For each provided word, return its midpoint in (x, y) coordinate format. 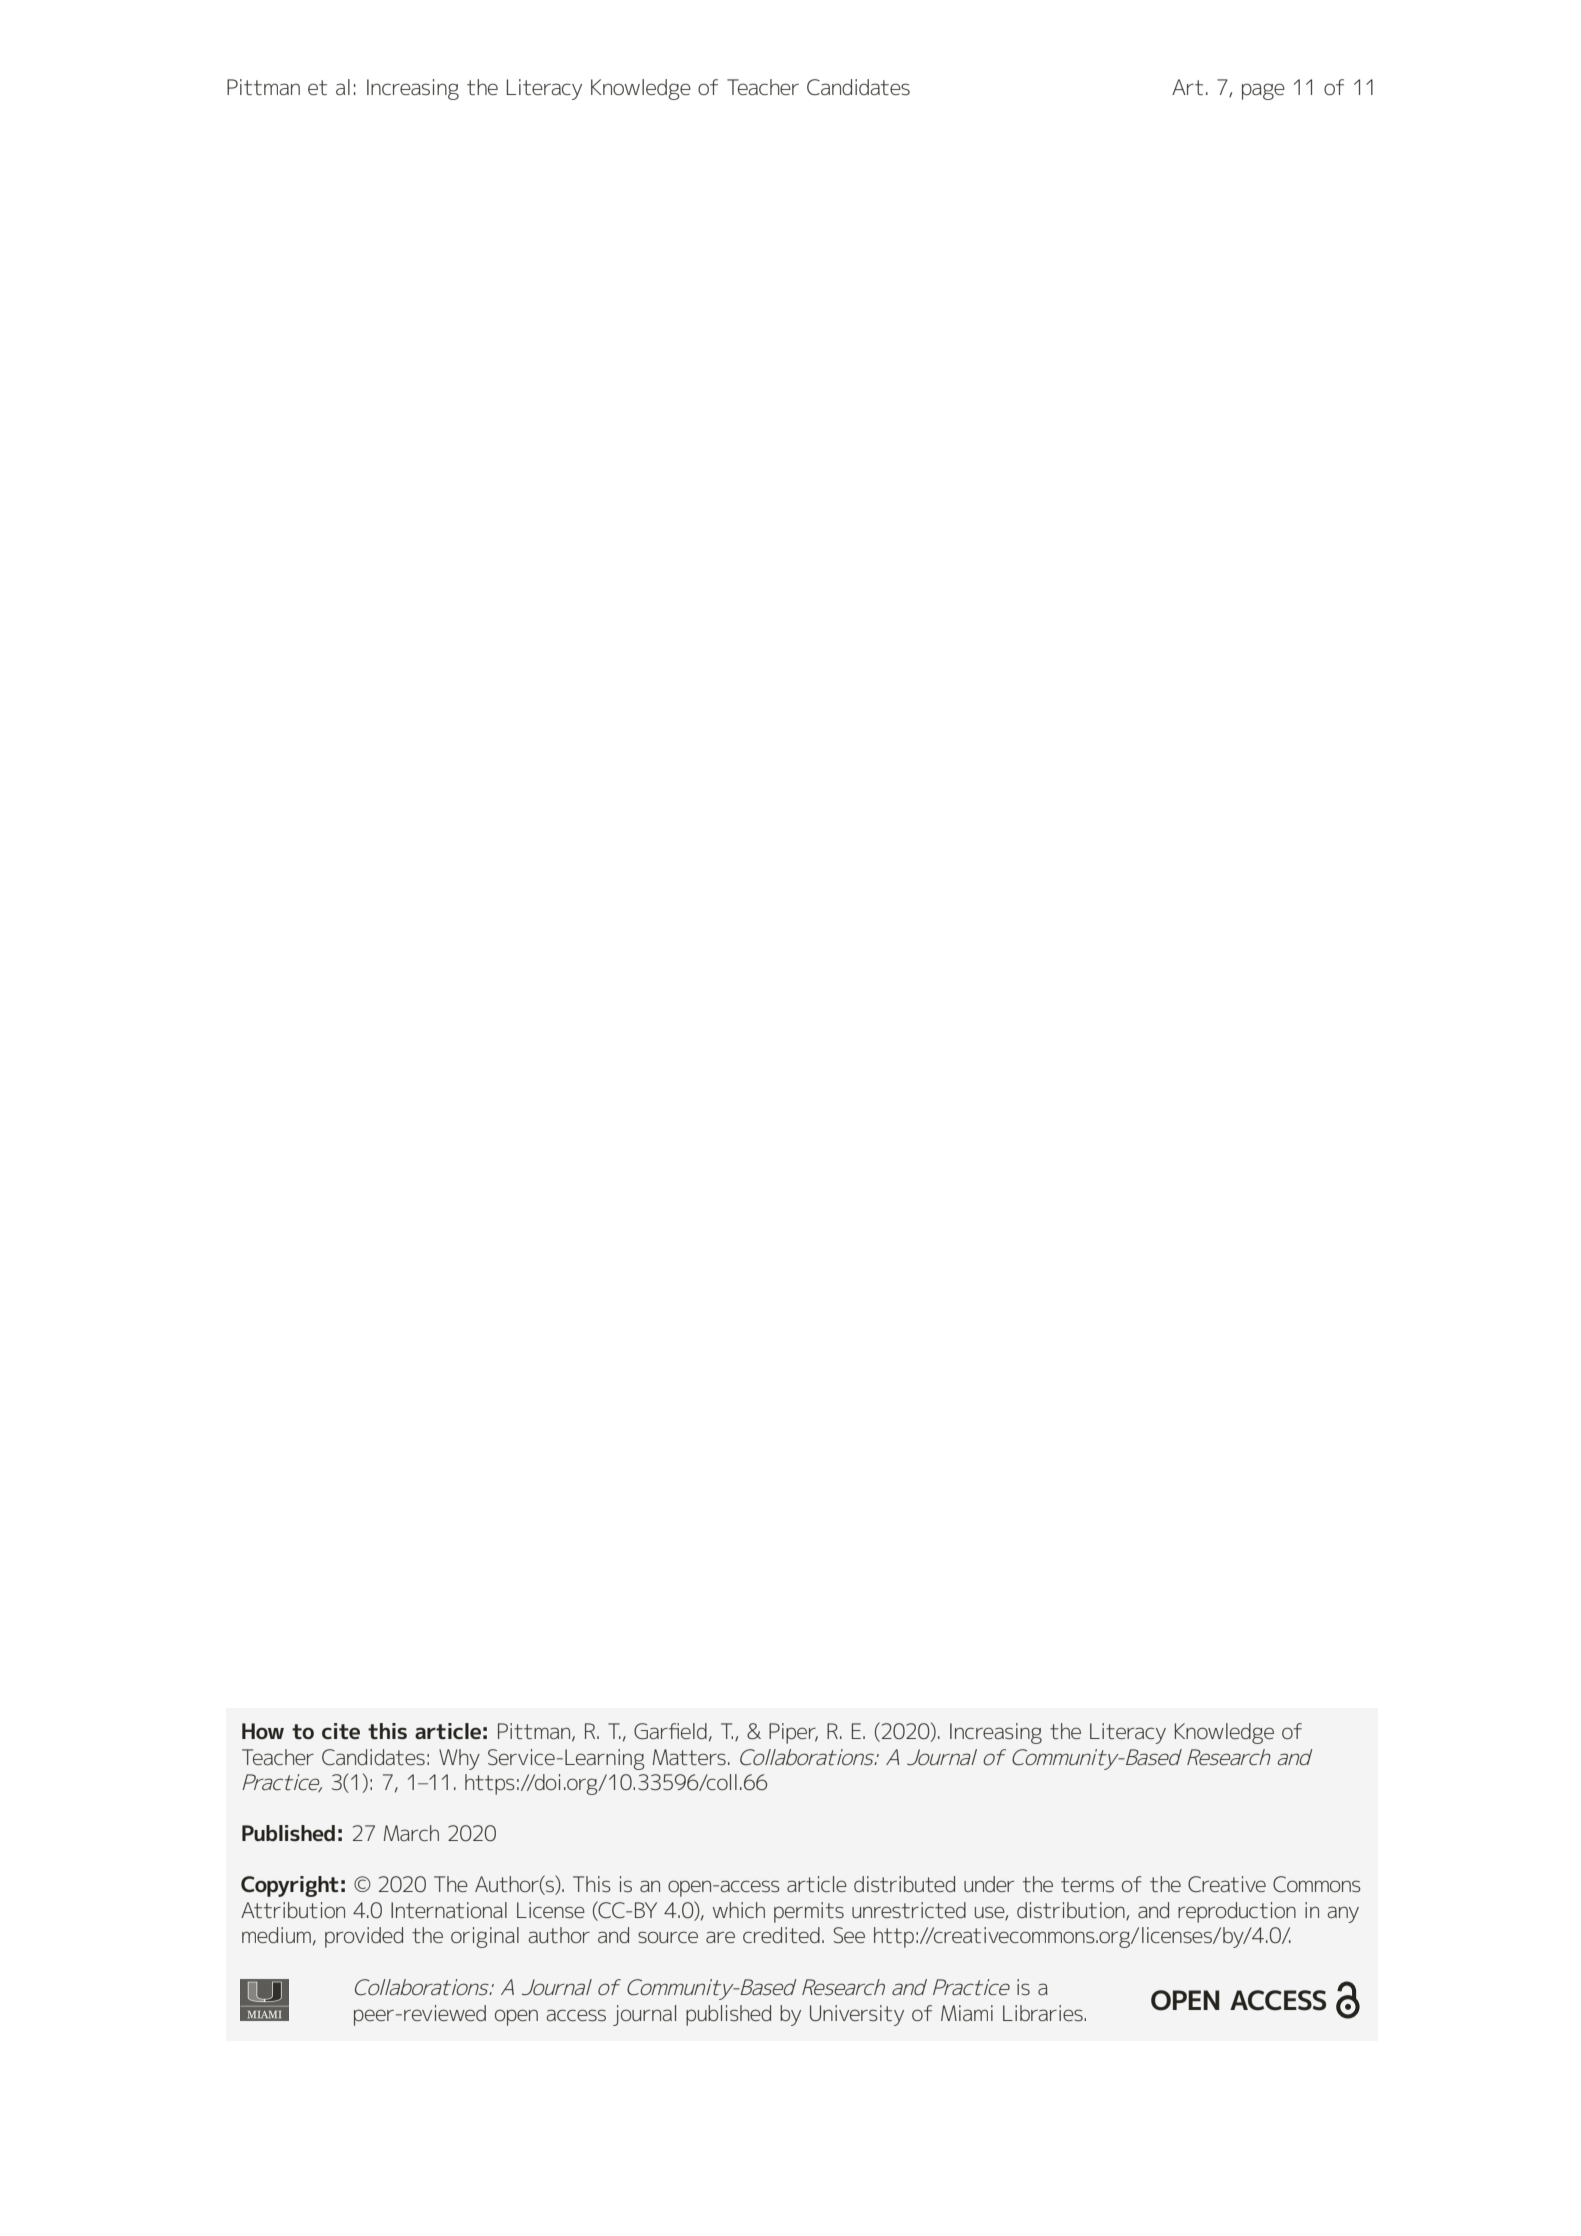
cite (341, 1731)
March (411, 1833)
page (1263, 91)
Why (459, 1759)
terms (1087, 1884)
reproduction (1237, 1912)
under (989, 1884)
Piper (793, 1733)
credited (781, 1935)
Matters (689, 1757)
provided (364, 1937)
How (263, 1731)
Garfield (670, 1731)
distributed (904, 1884)
